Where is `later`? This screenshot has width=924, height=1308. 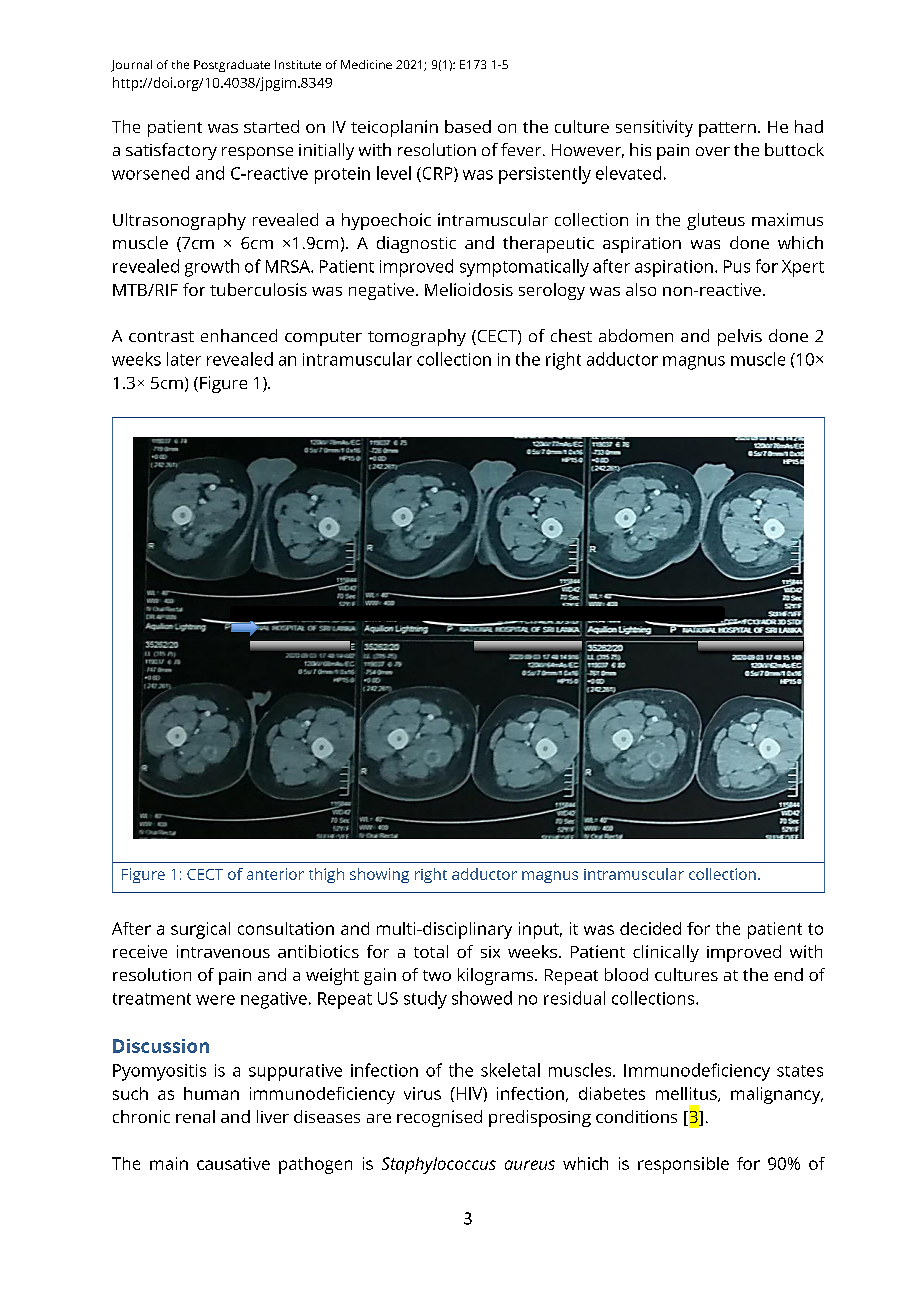
later is located at coordinates (184, 359).
